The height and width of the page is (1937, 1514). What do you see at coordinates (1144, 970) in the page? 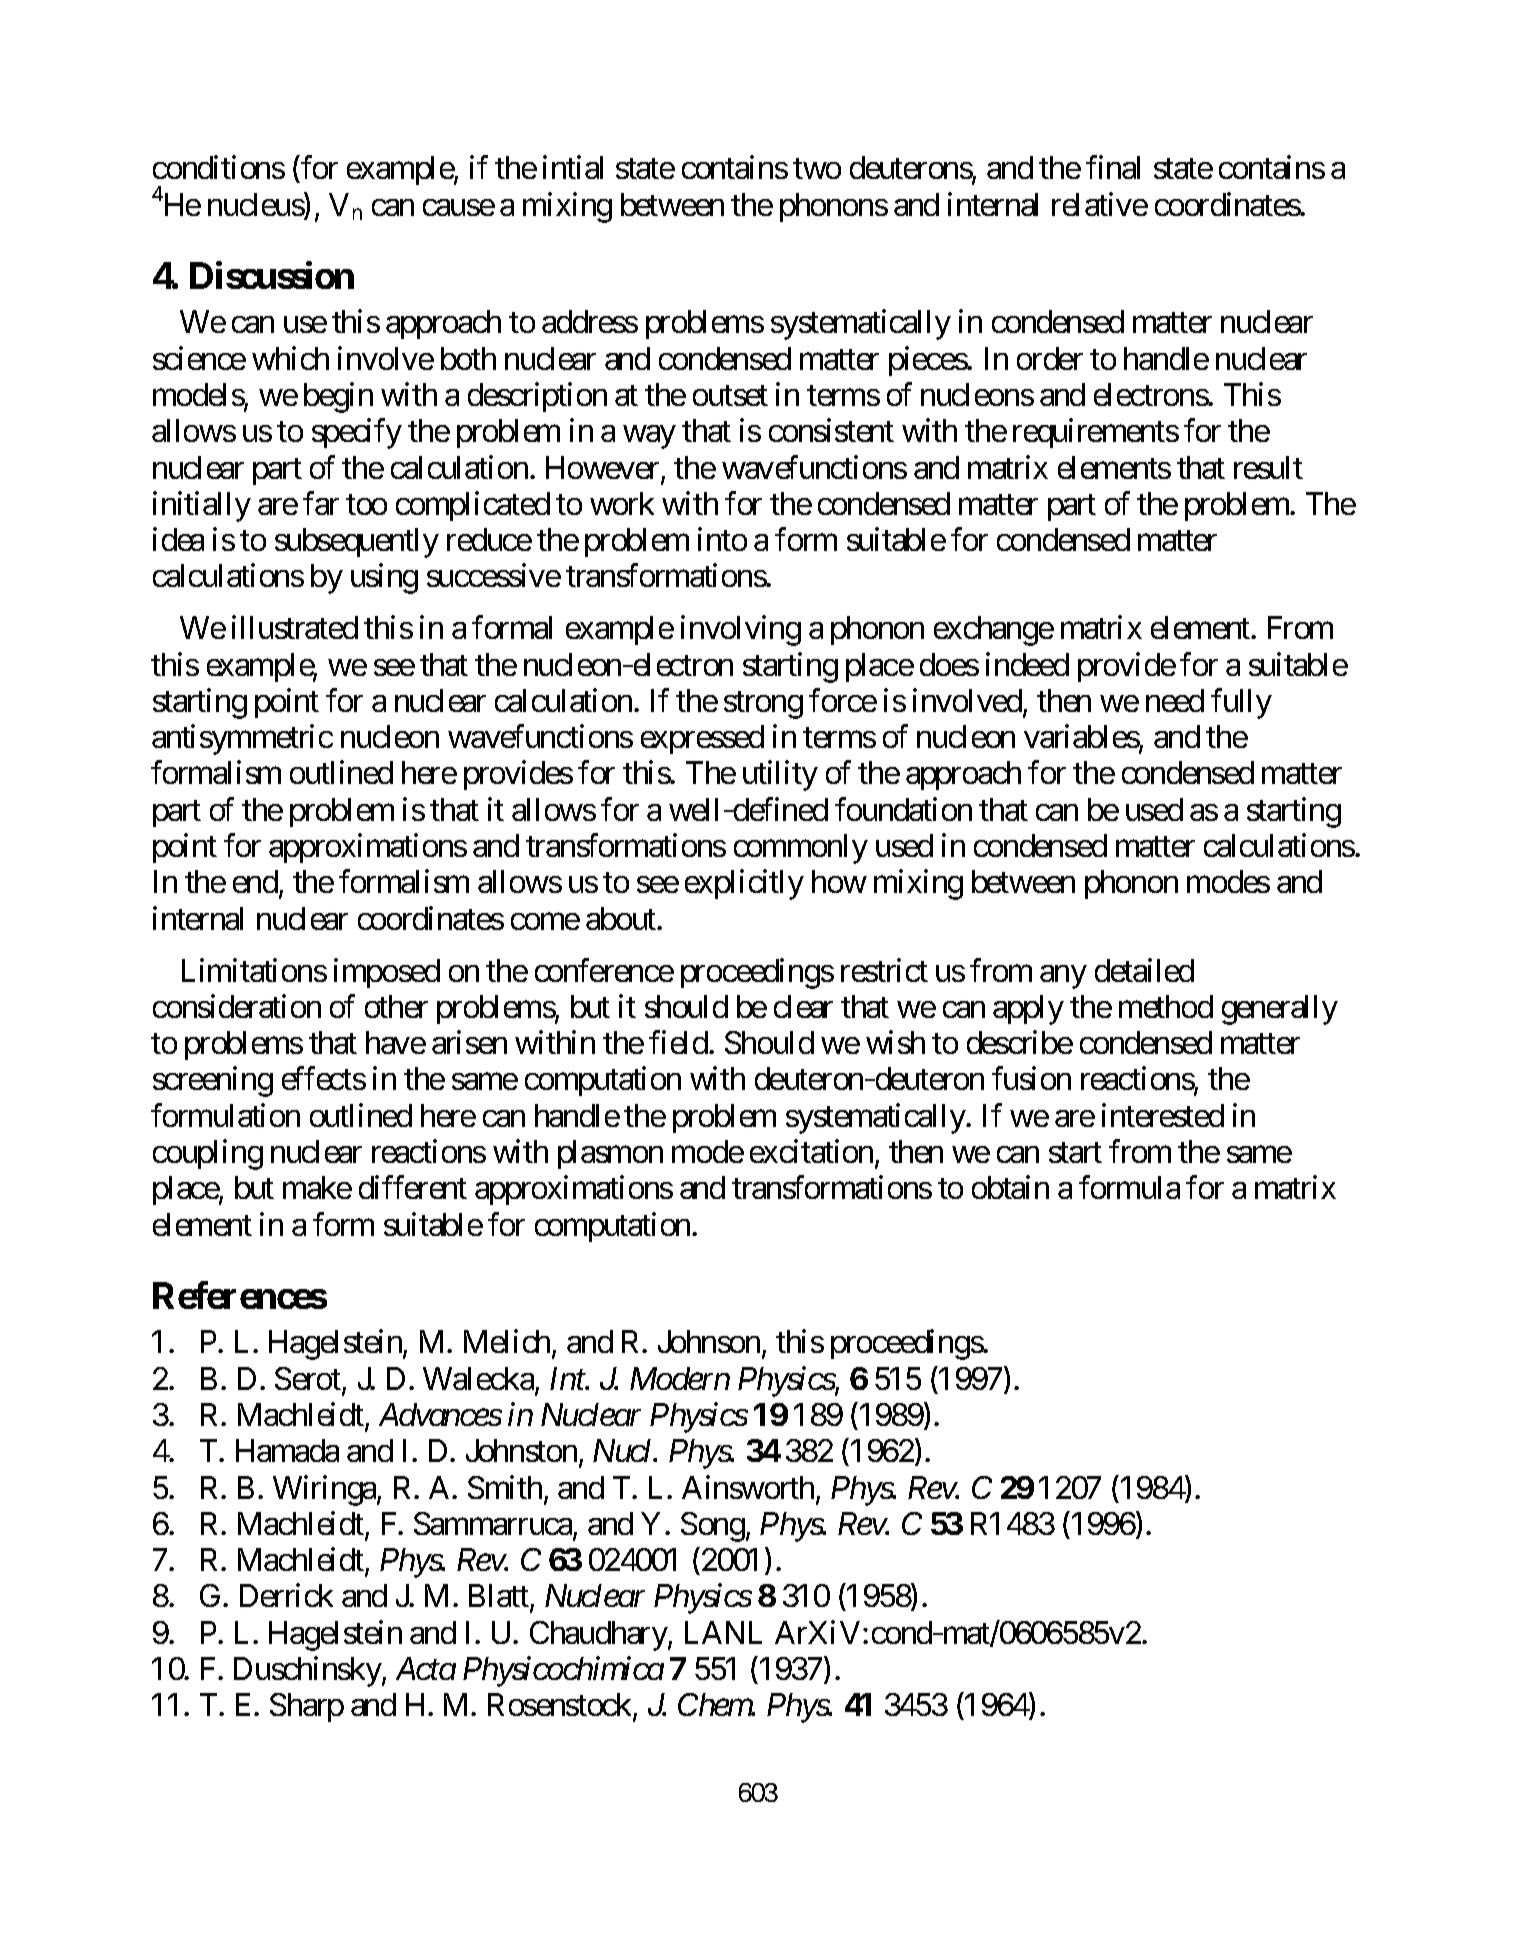
I see `detailed` at bounding box center [1144, 970].
